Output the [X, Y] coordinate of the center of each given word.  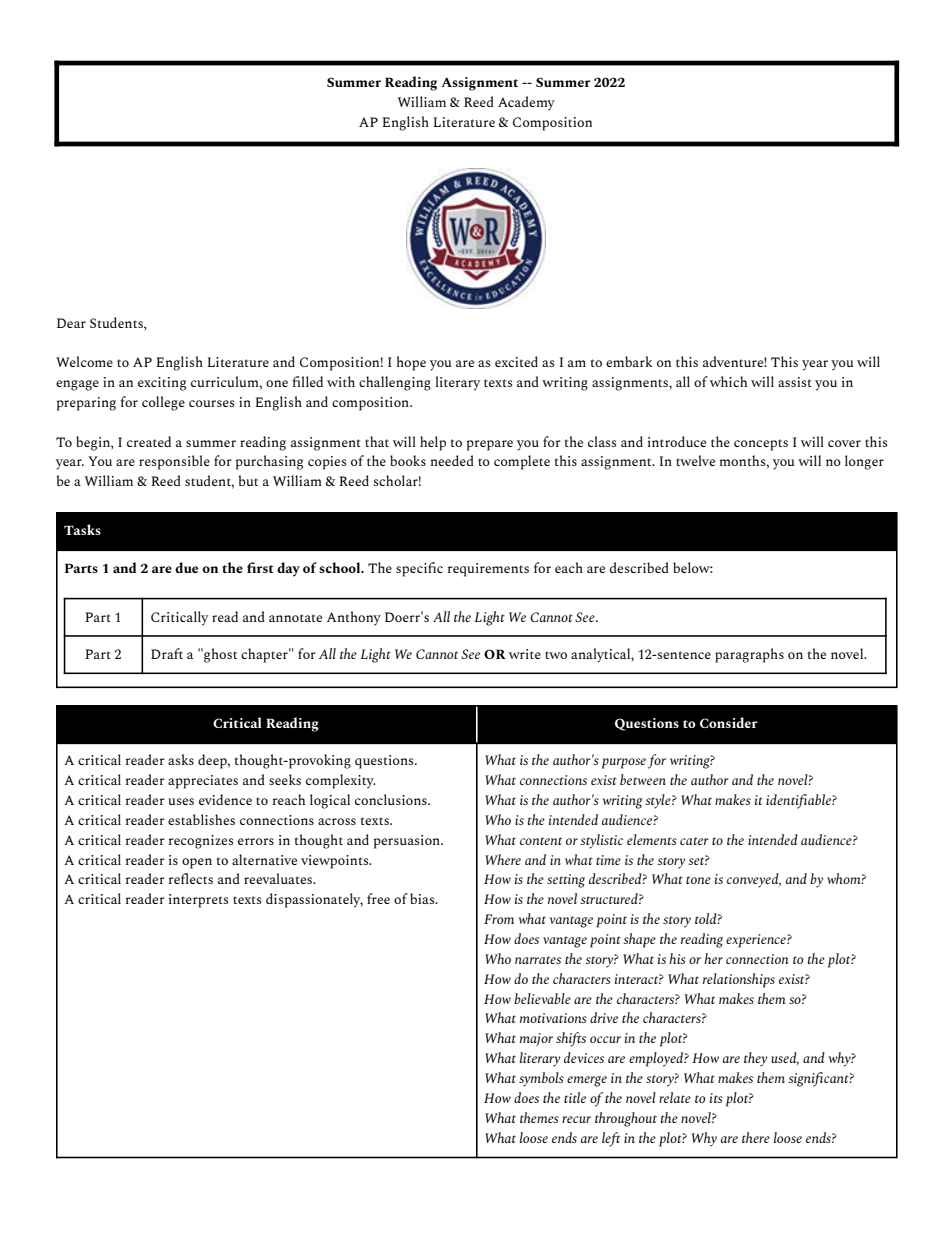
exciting [162, 384]
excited [516, 361]
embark [629, 361]
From [499, 919]
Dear [71, 323]
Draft [167, 653]
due [186, 567]
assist [795, 382]
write [525, 654]
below [693, 567]
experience [757, 941]
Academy [526, 103]
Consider [729, 722]
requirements [488, 570]
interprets [198, 901]
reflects [191, 878]
